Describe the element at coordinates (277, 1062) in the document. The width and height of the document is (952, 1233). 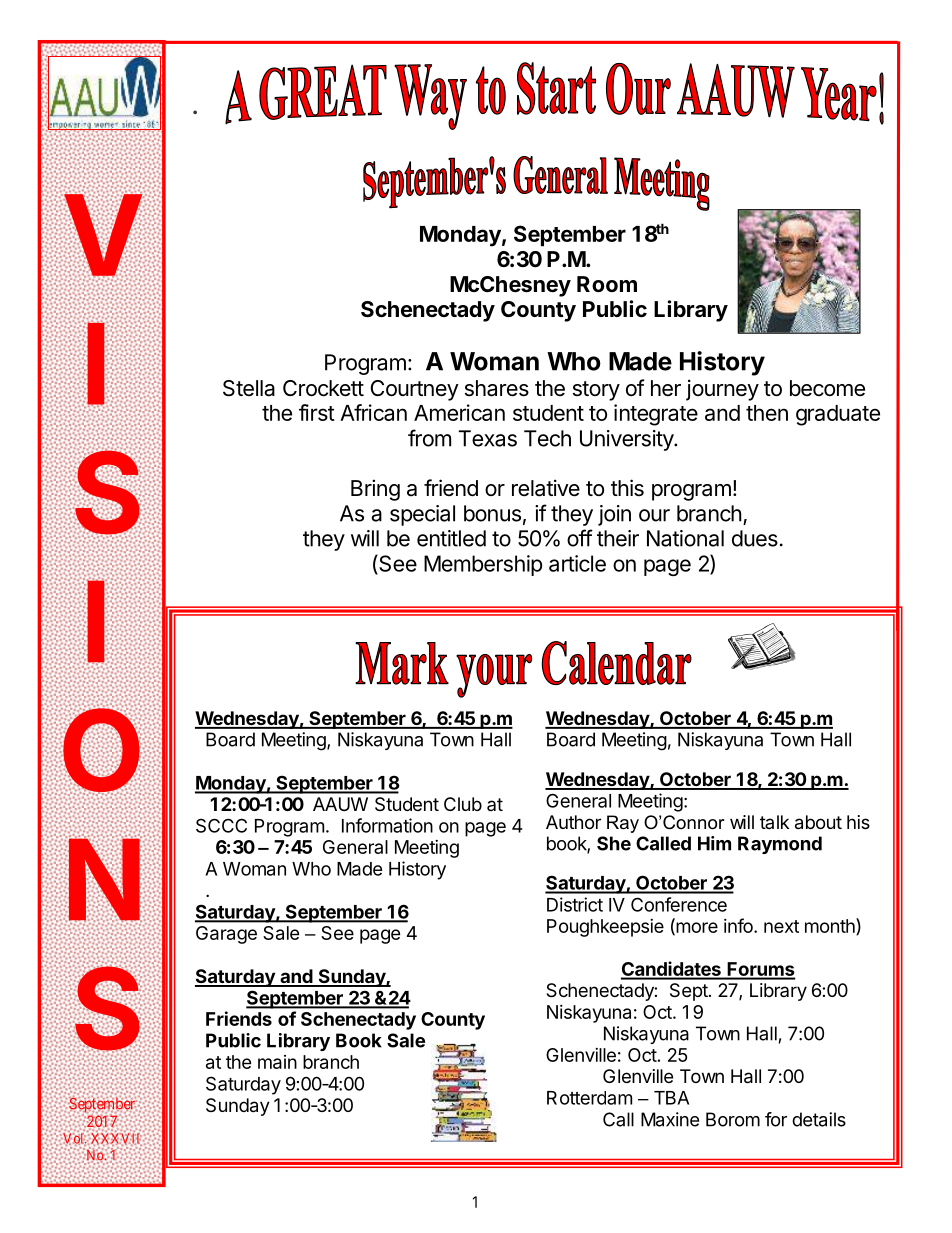
I see `main` at that location.
